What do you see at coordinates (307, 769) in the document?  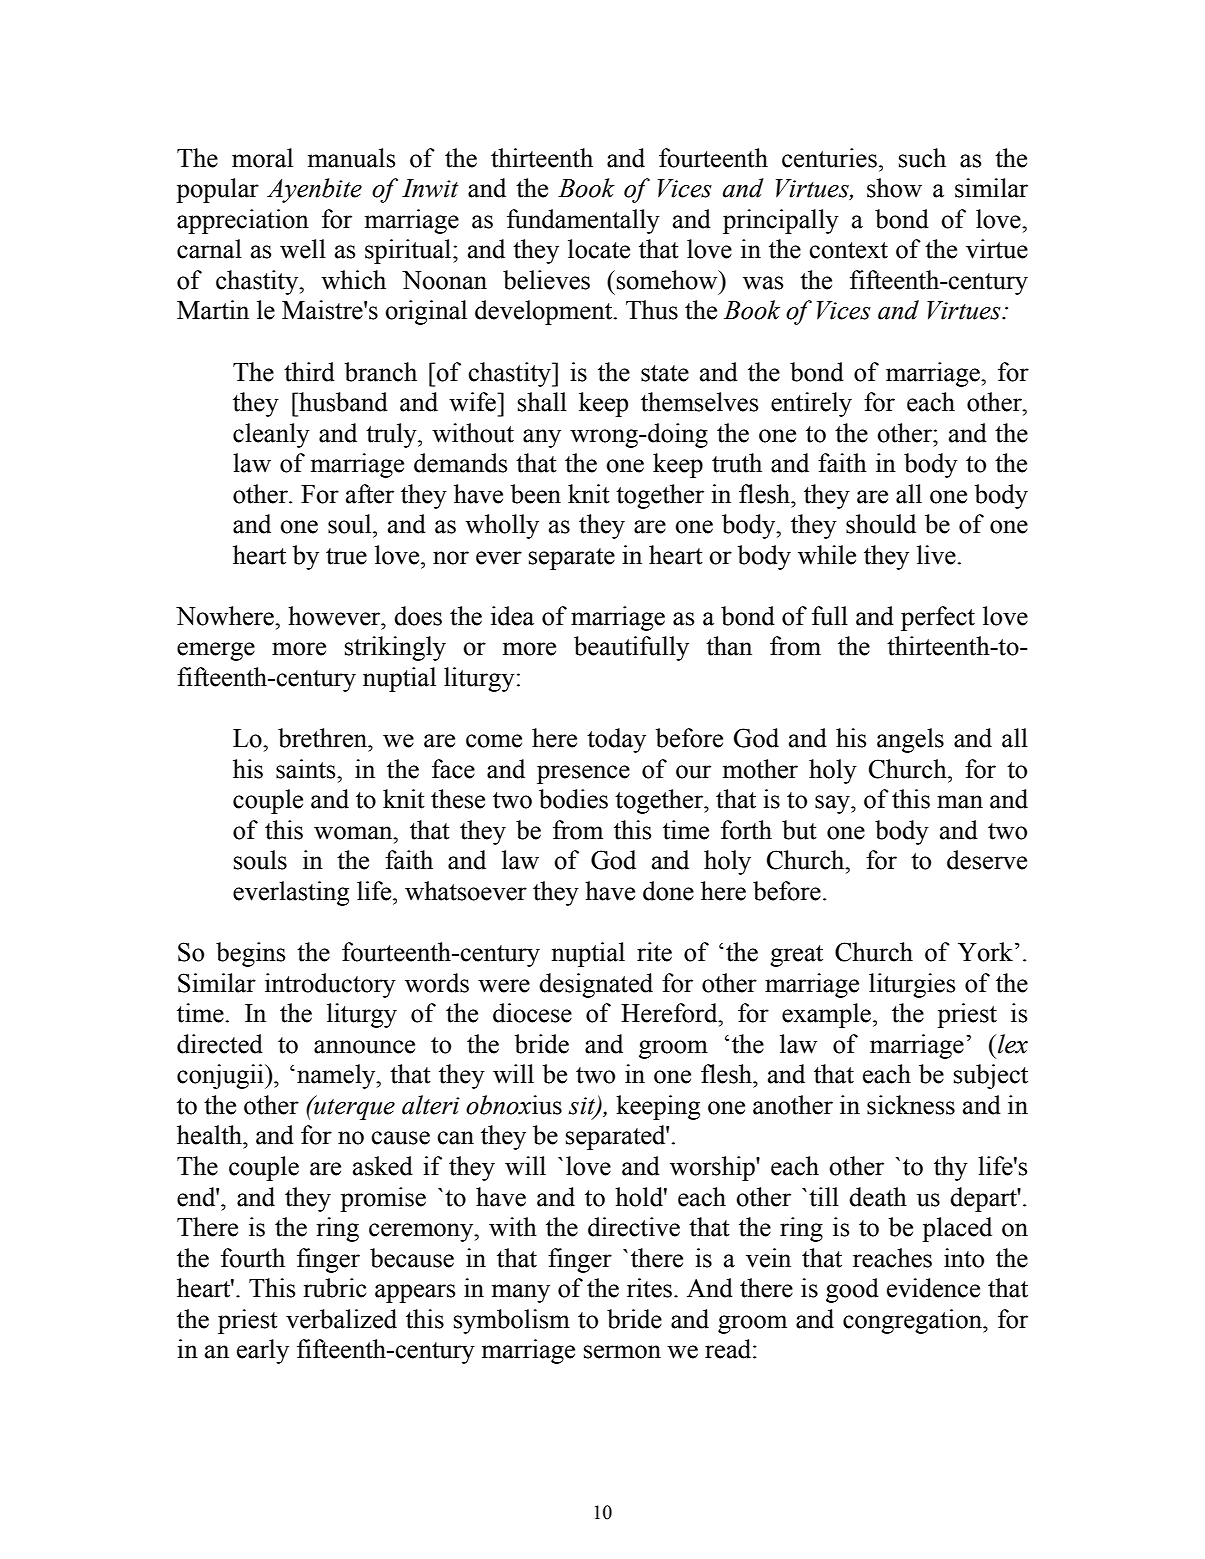 I see `saints` at bounding box center [307, 769].
